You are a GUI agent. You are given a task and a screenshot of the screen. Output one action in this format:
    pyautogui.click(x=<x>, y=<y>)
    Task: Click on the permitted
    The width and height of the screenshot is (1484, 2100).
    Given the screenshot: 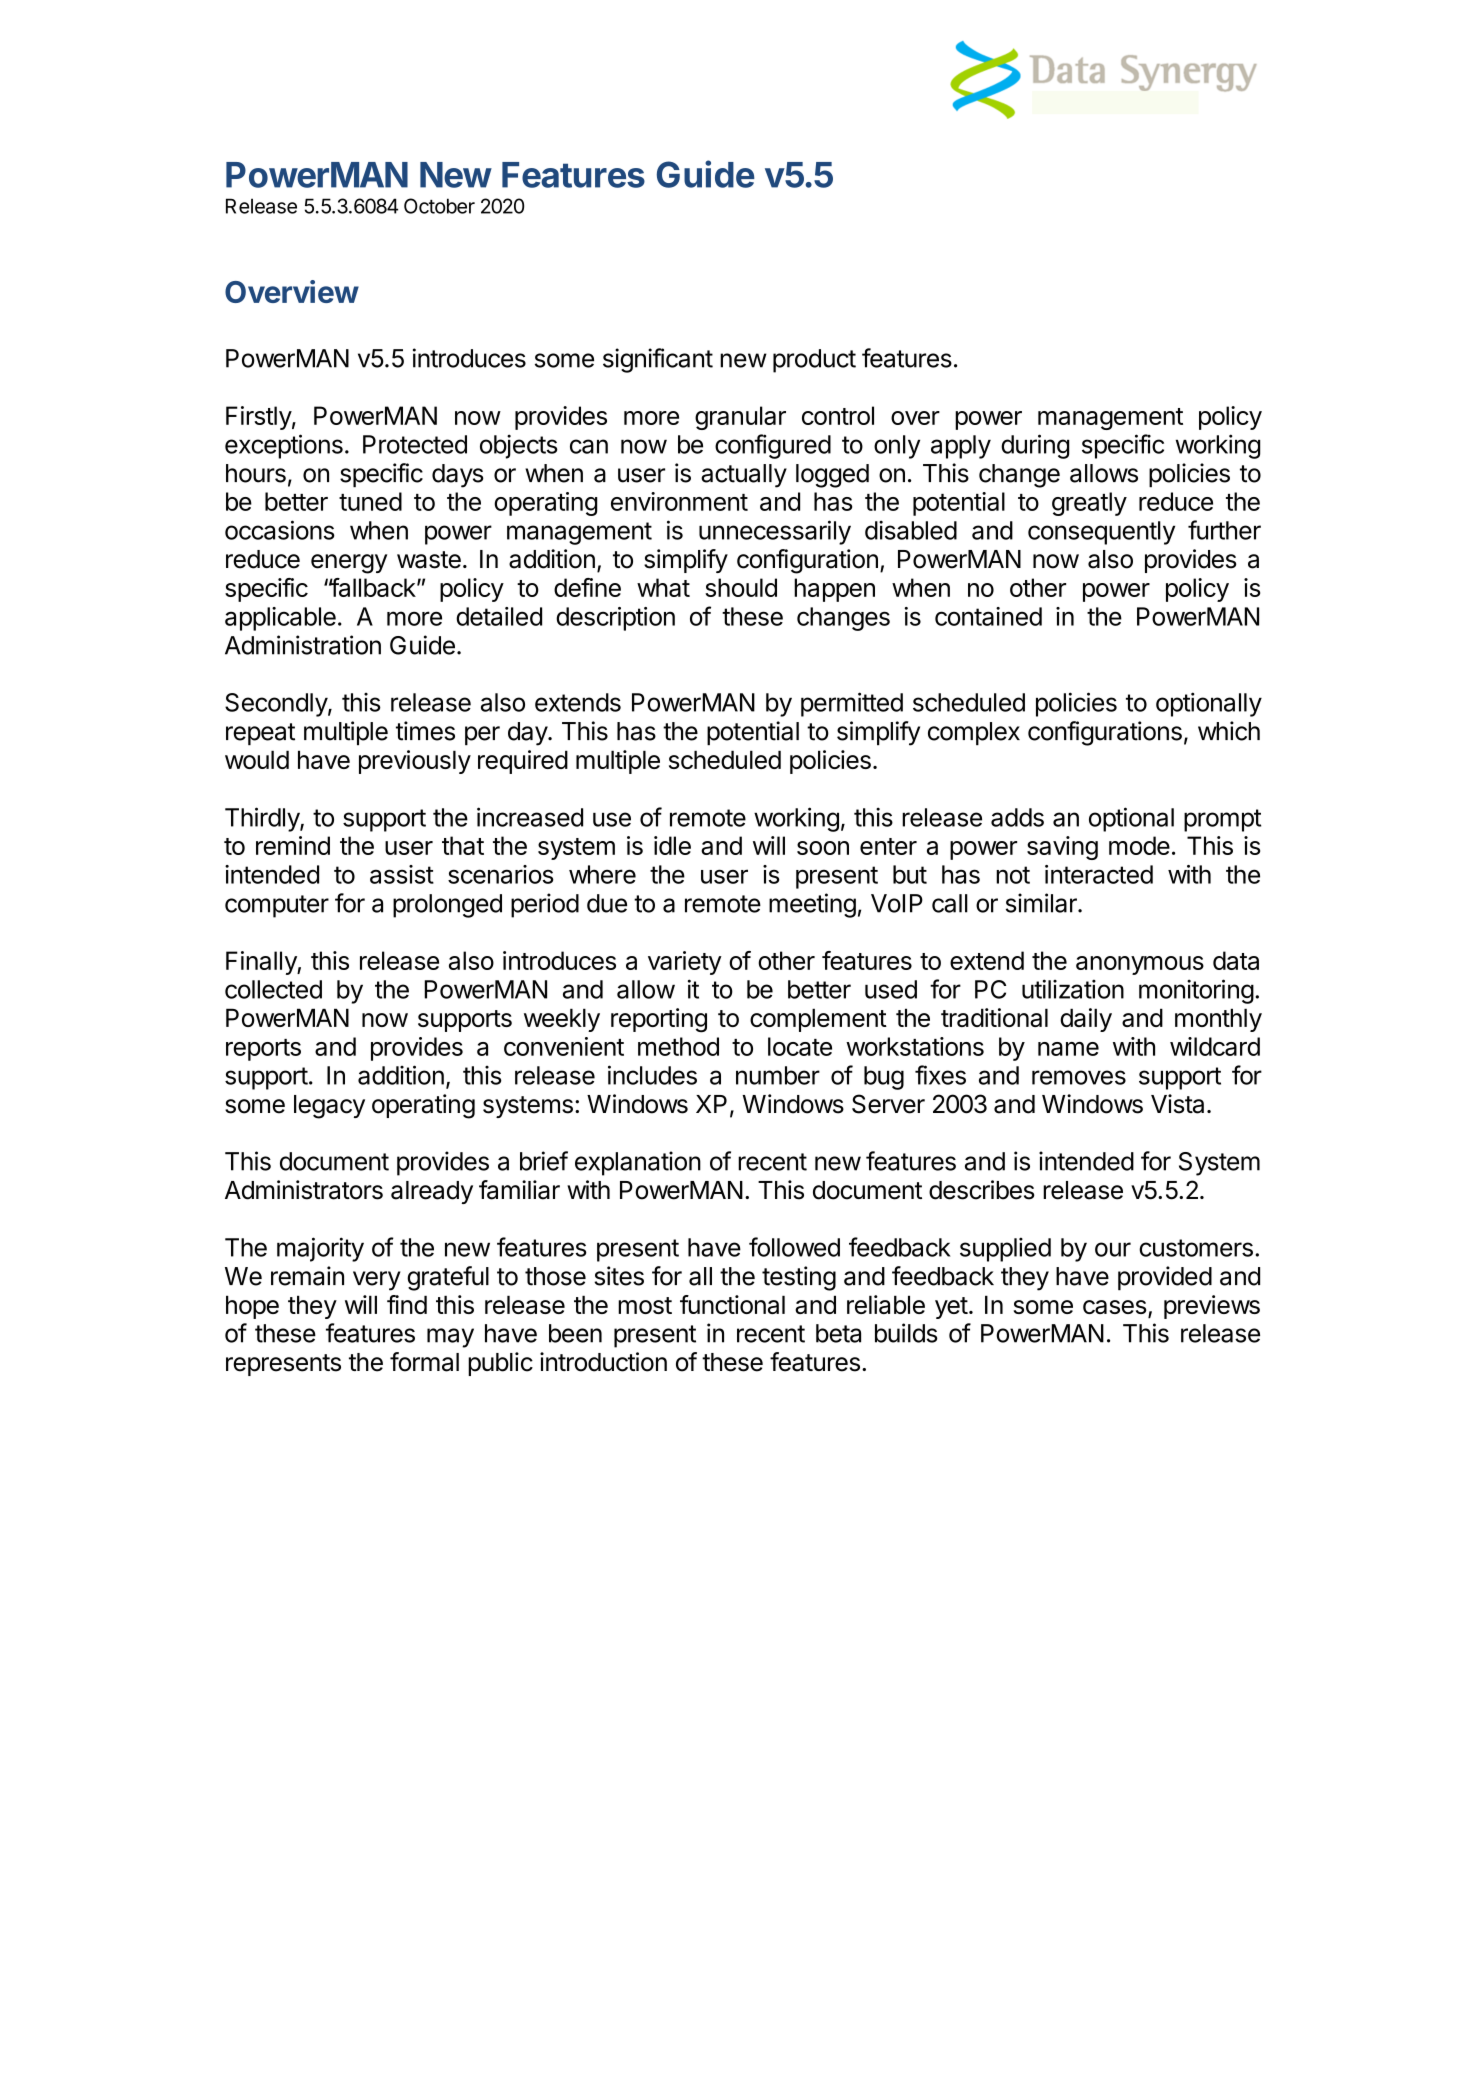 What is the action you would take?
    pyautogui.click(x=852, y=704)
